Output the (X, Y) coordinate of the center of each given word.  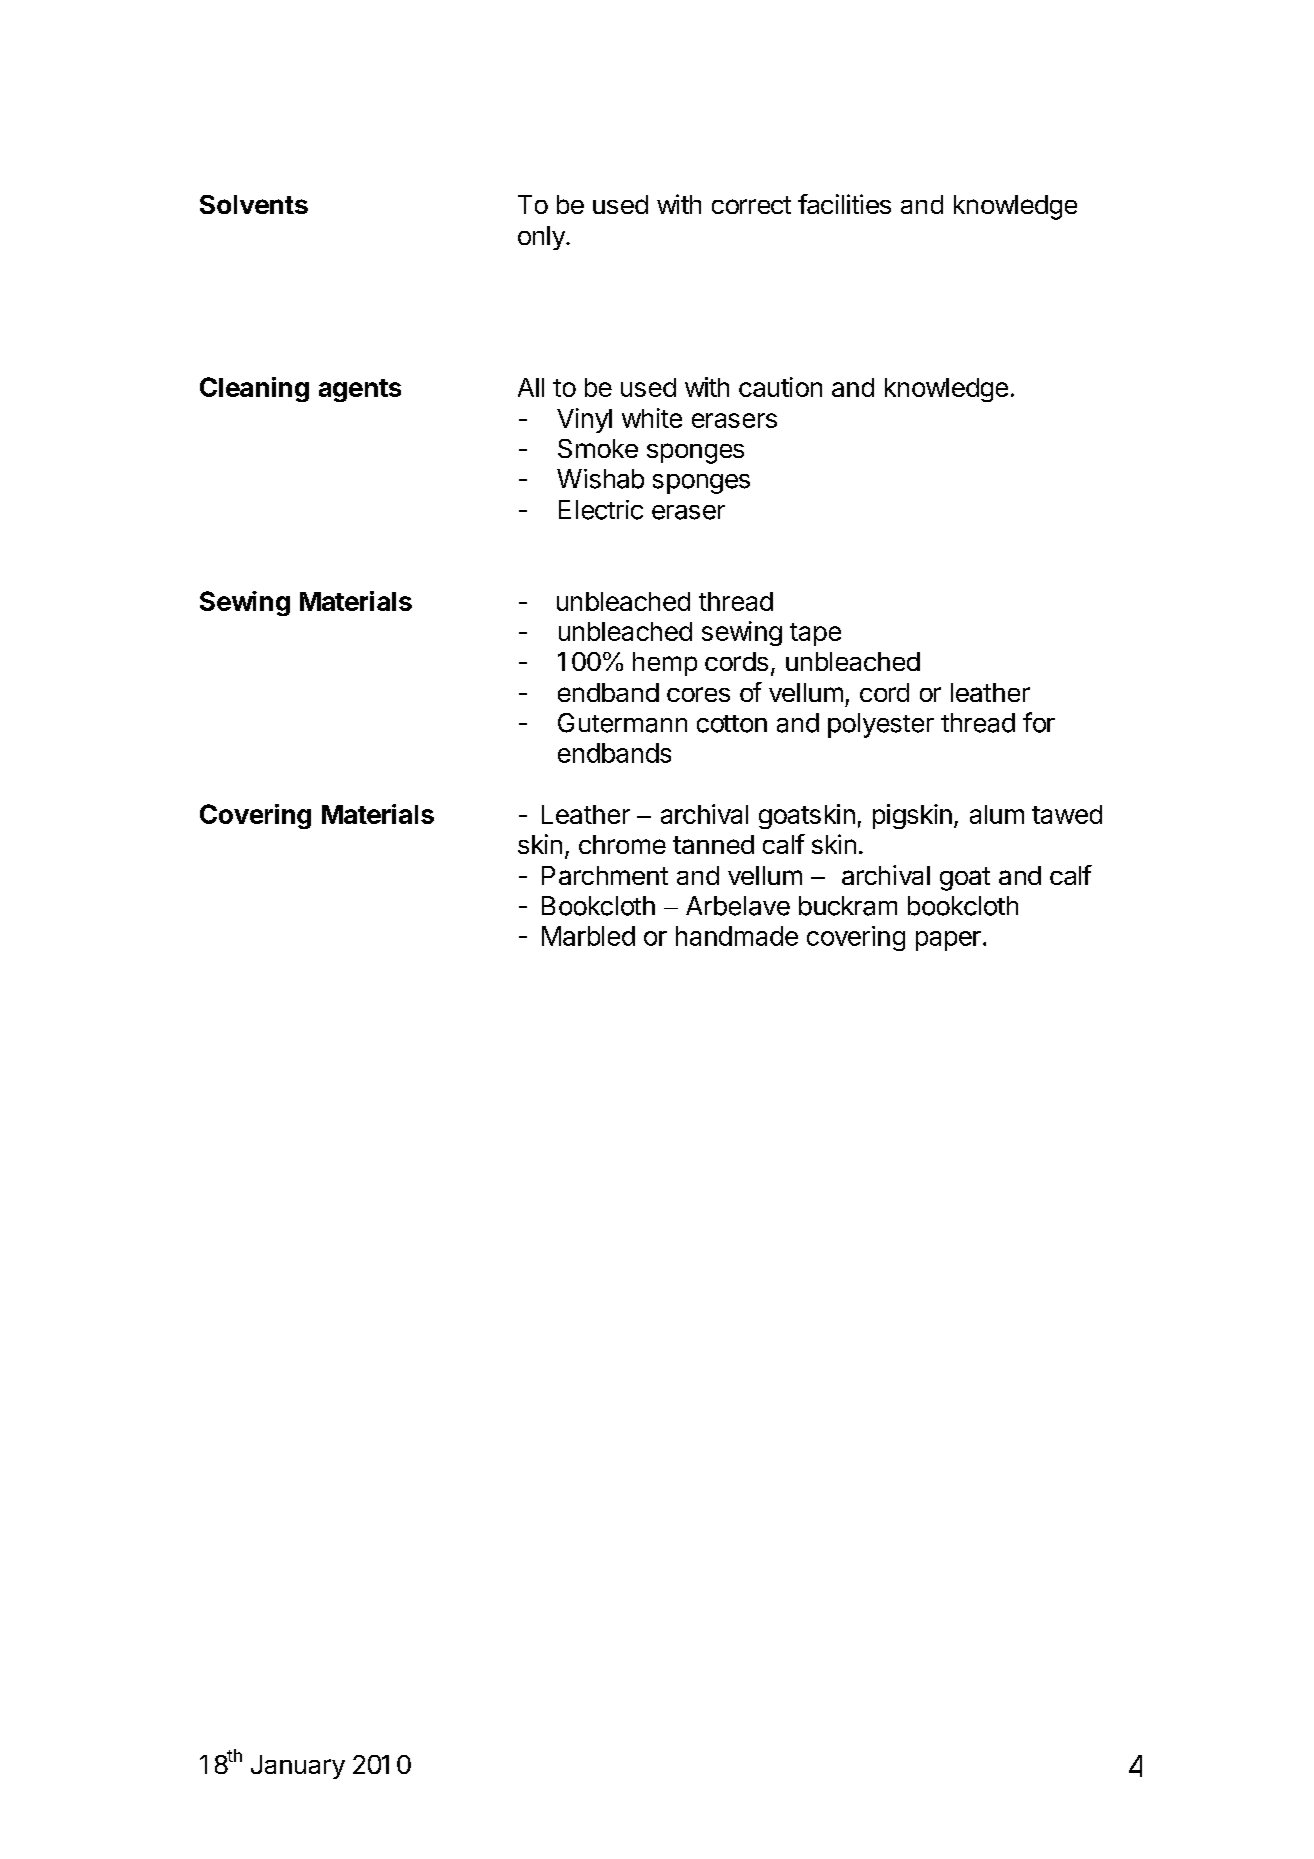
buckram (848, 906)
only (542, 238)
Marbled (588, 936)
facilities (844, 204)
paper (948, 941)
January (298, 1767)
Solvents (254, 204)
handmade (737, 936)
